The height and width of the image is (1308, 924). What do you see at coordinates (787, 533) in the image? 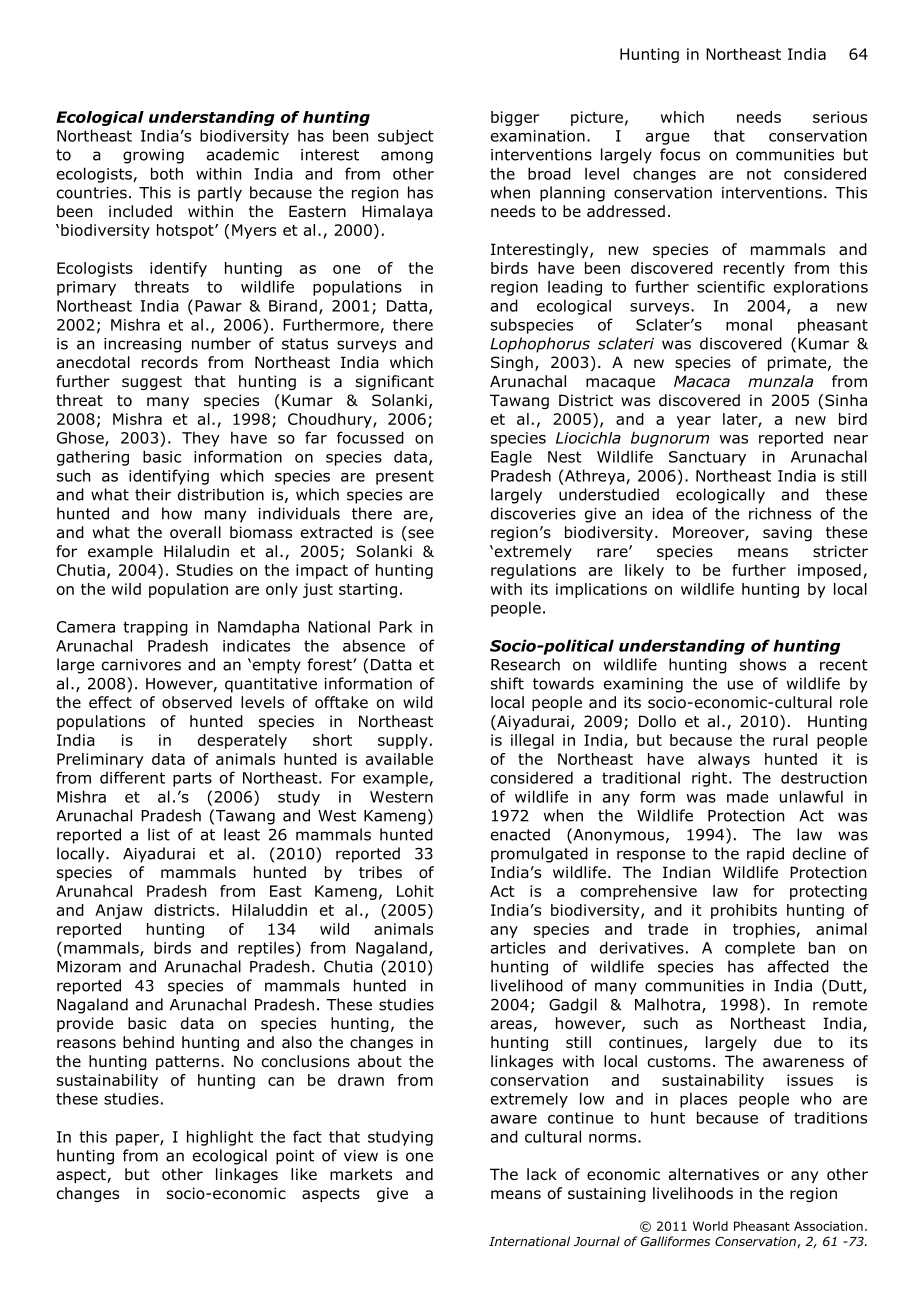
I see `saving` at bounding box center [787, 533].
